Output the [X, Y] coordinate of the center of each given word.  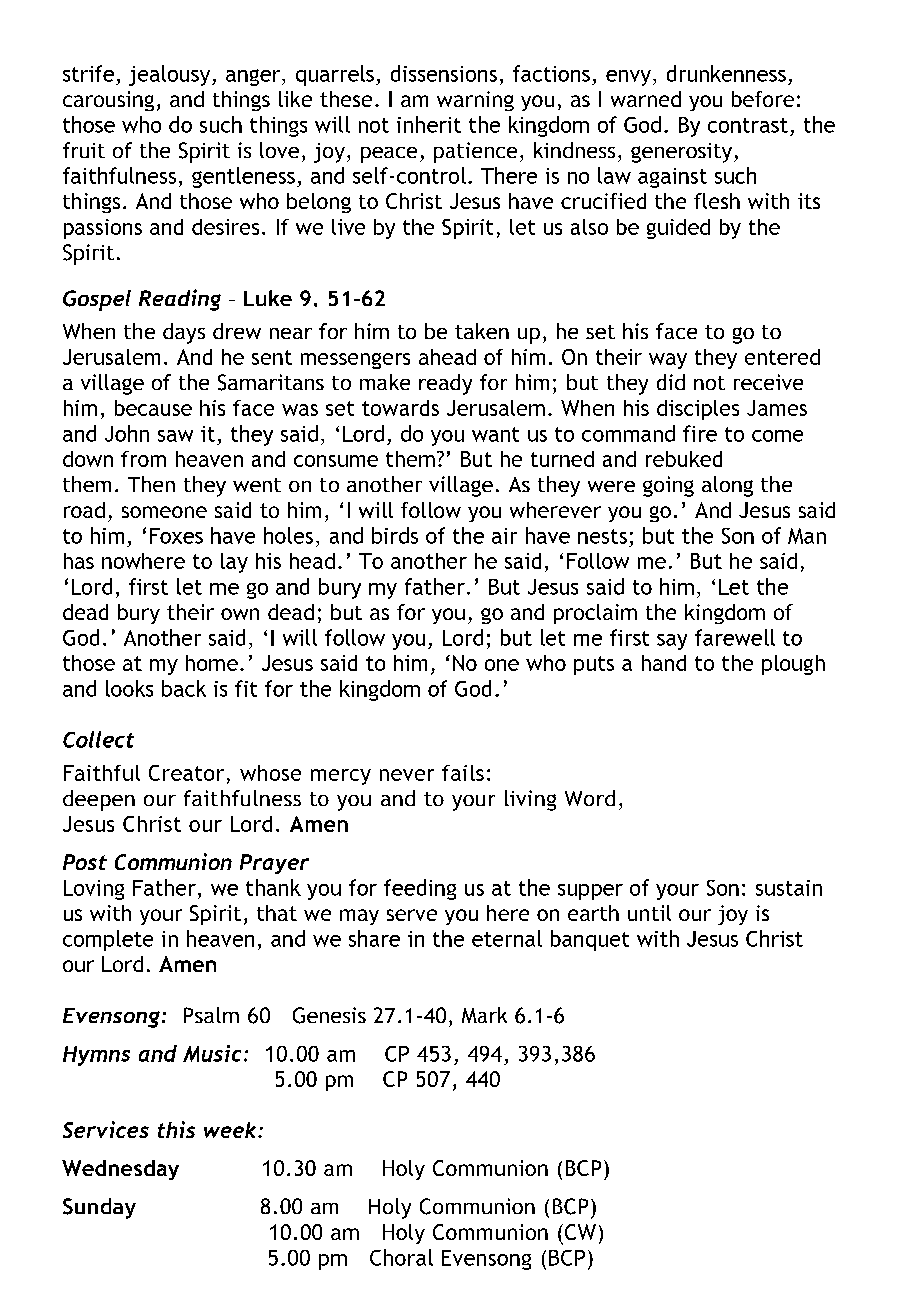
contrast [748, 125]
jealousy [171, 75]
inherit [429, 124]
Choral [401, 1257]
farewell [735, 637]
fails [463, 773]
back [184, 688]
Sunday [99, 1208]
